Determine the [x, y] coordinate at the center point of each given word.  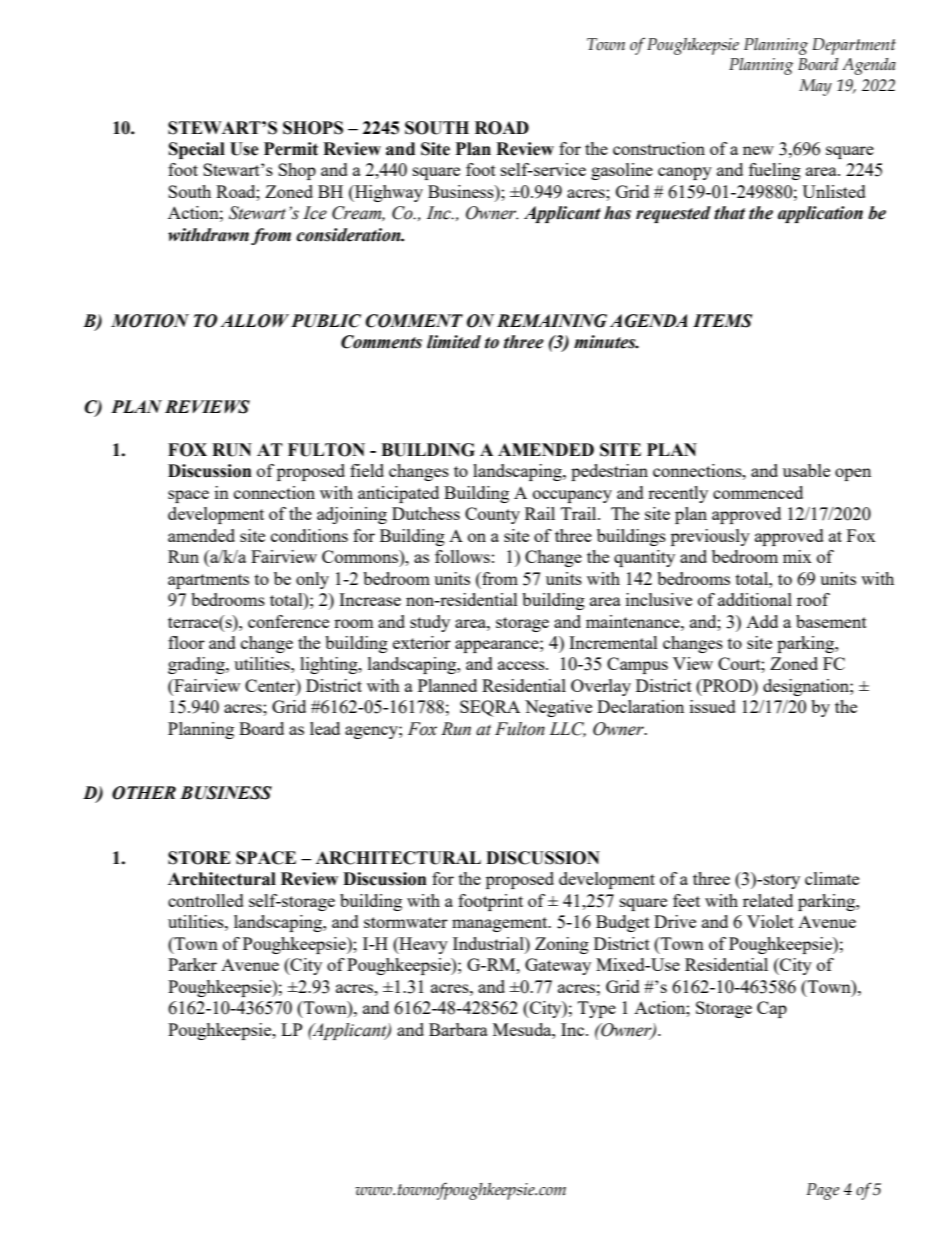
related [768, 900]
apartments [208, 581]
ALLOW [255, 321]
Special [197, 150]
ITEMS [723, 321]
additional [755, 599]
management [501, 924]
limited [454, 342]
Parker [192, 964]
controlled [206, 900]
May [815, 87]
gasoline [622, 171]
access [522, 665]
